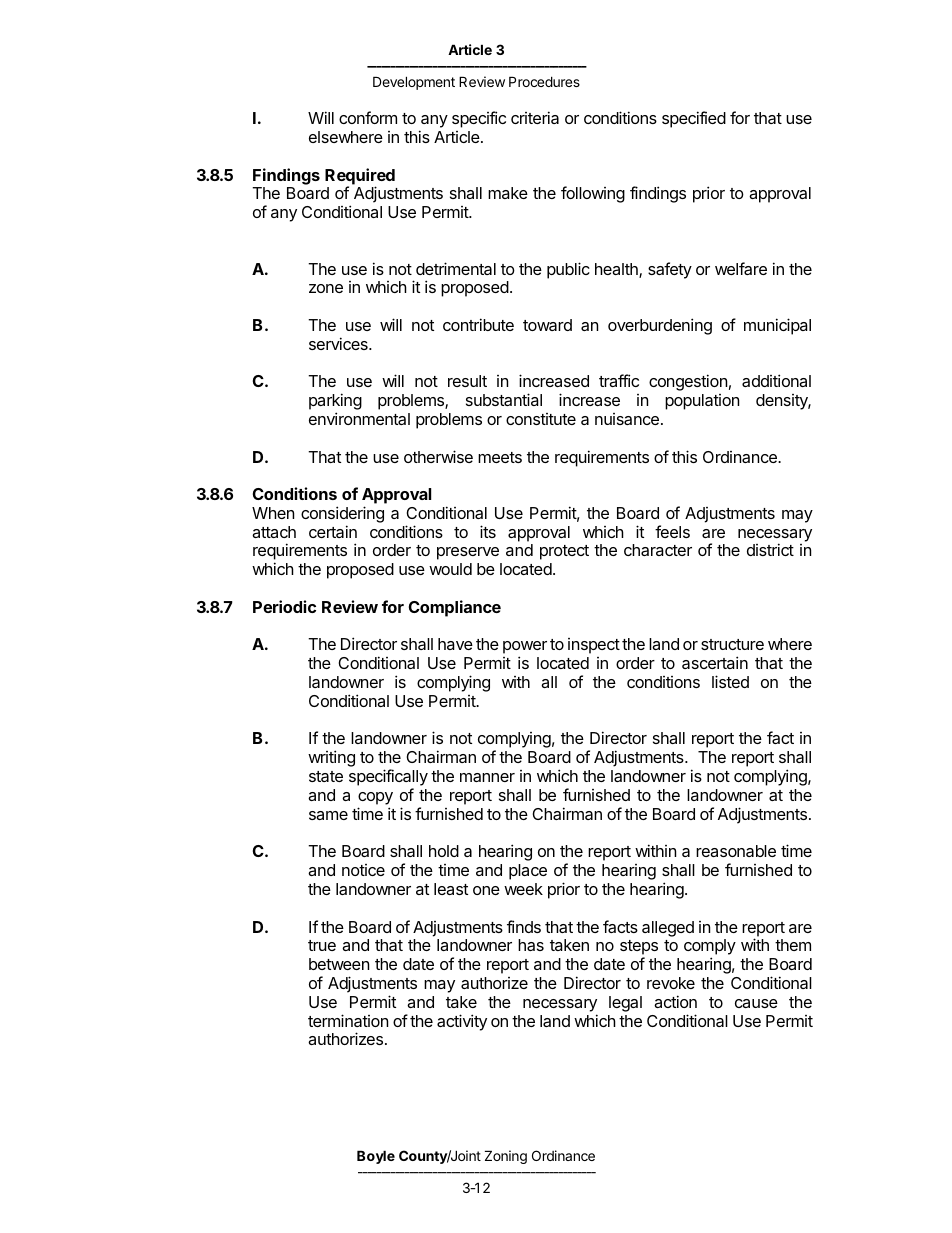  I want to click on Zoning, so click(506, 1157).
